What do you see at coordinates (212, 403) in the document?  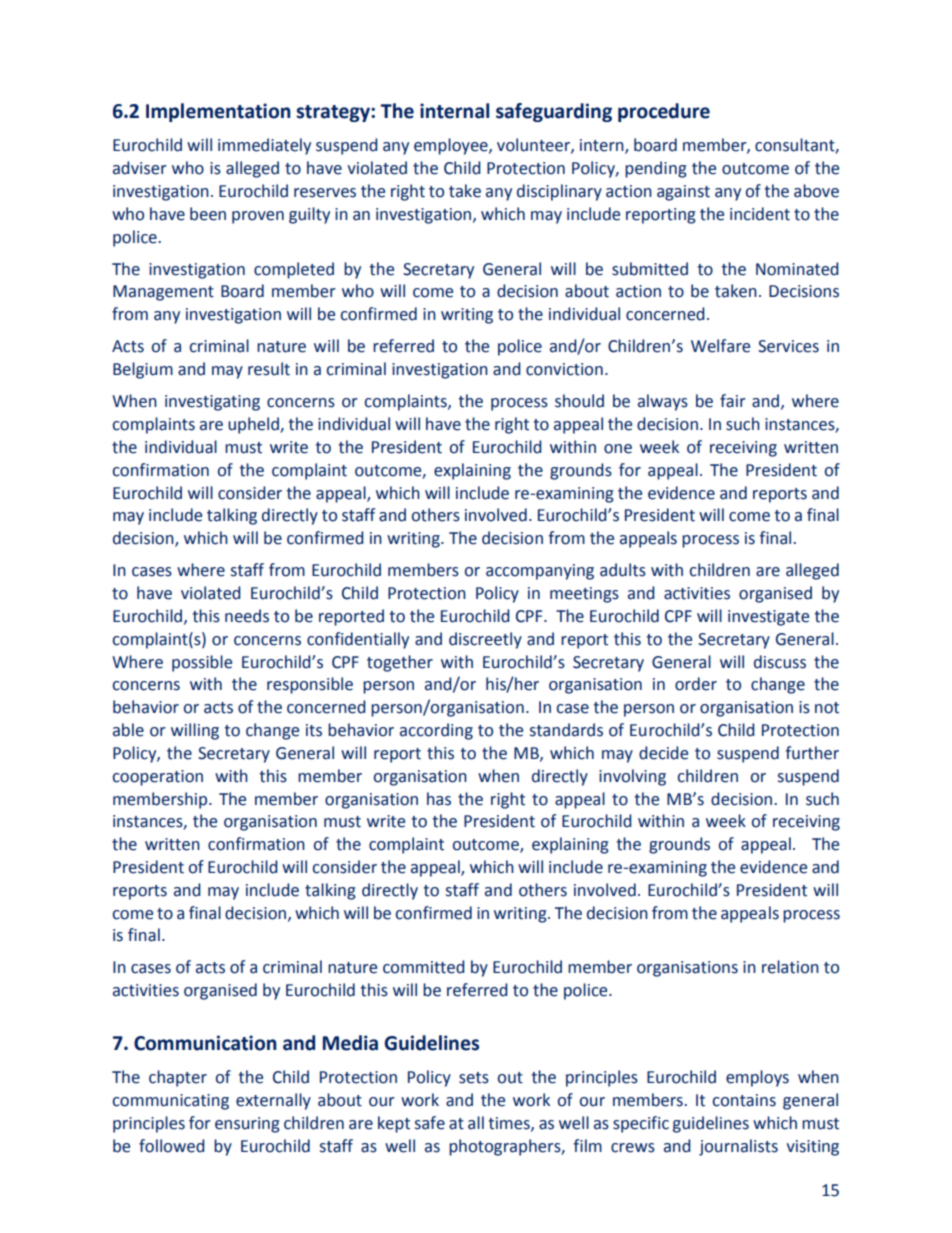 I see `investigating` at bounding box center [212, 403].
